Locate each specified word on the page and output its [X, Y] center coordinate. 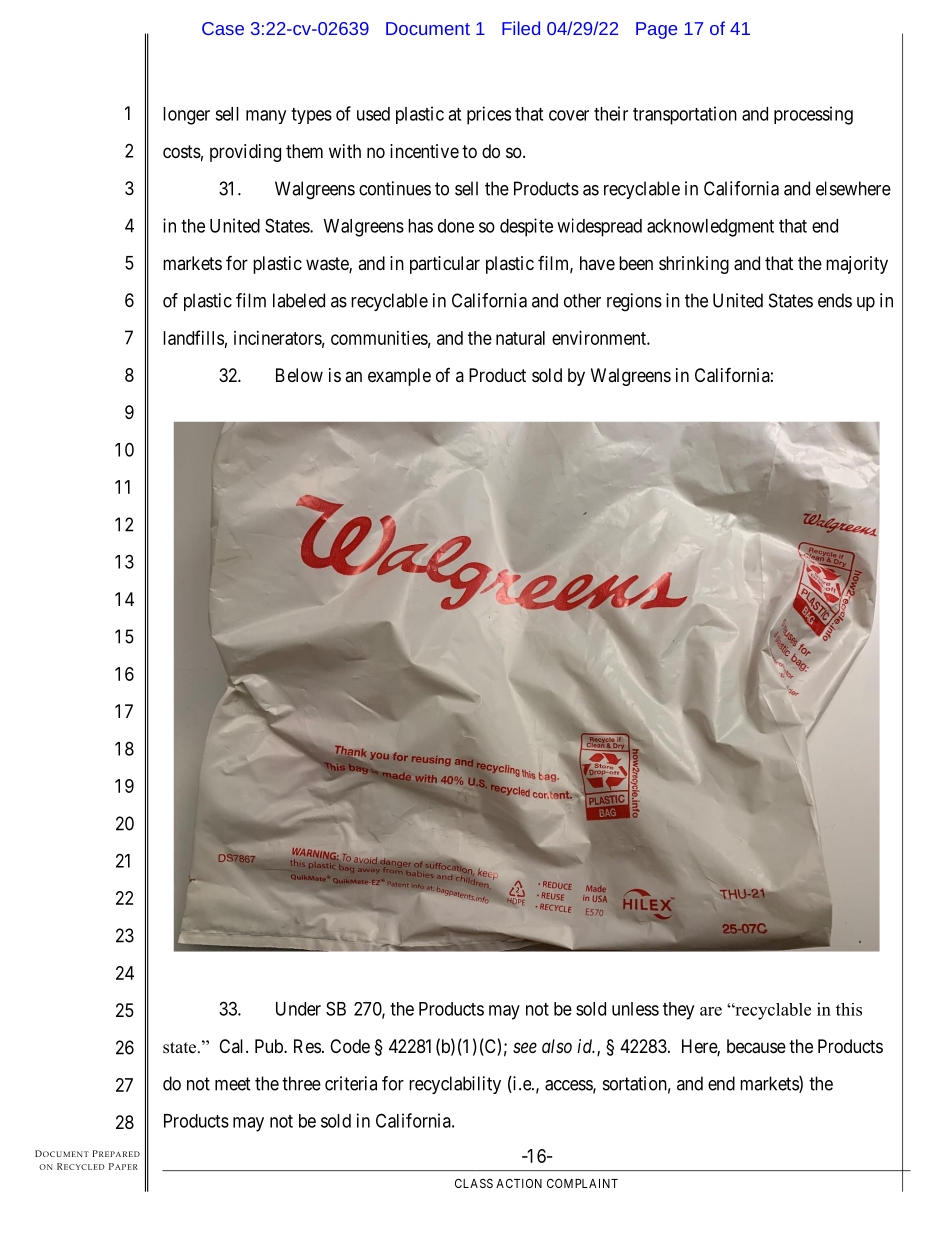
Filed [521, 28]
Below [299, 375]
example [399, 377]
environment [600, 338]
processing [813, 115]
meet [233, 1084]
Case [223, 28]
